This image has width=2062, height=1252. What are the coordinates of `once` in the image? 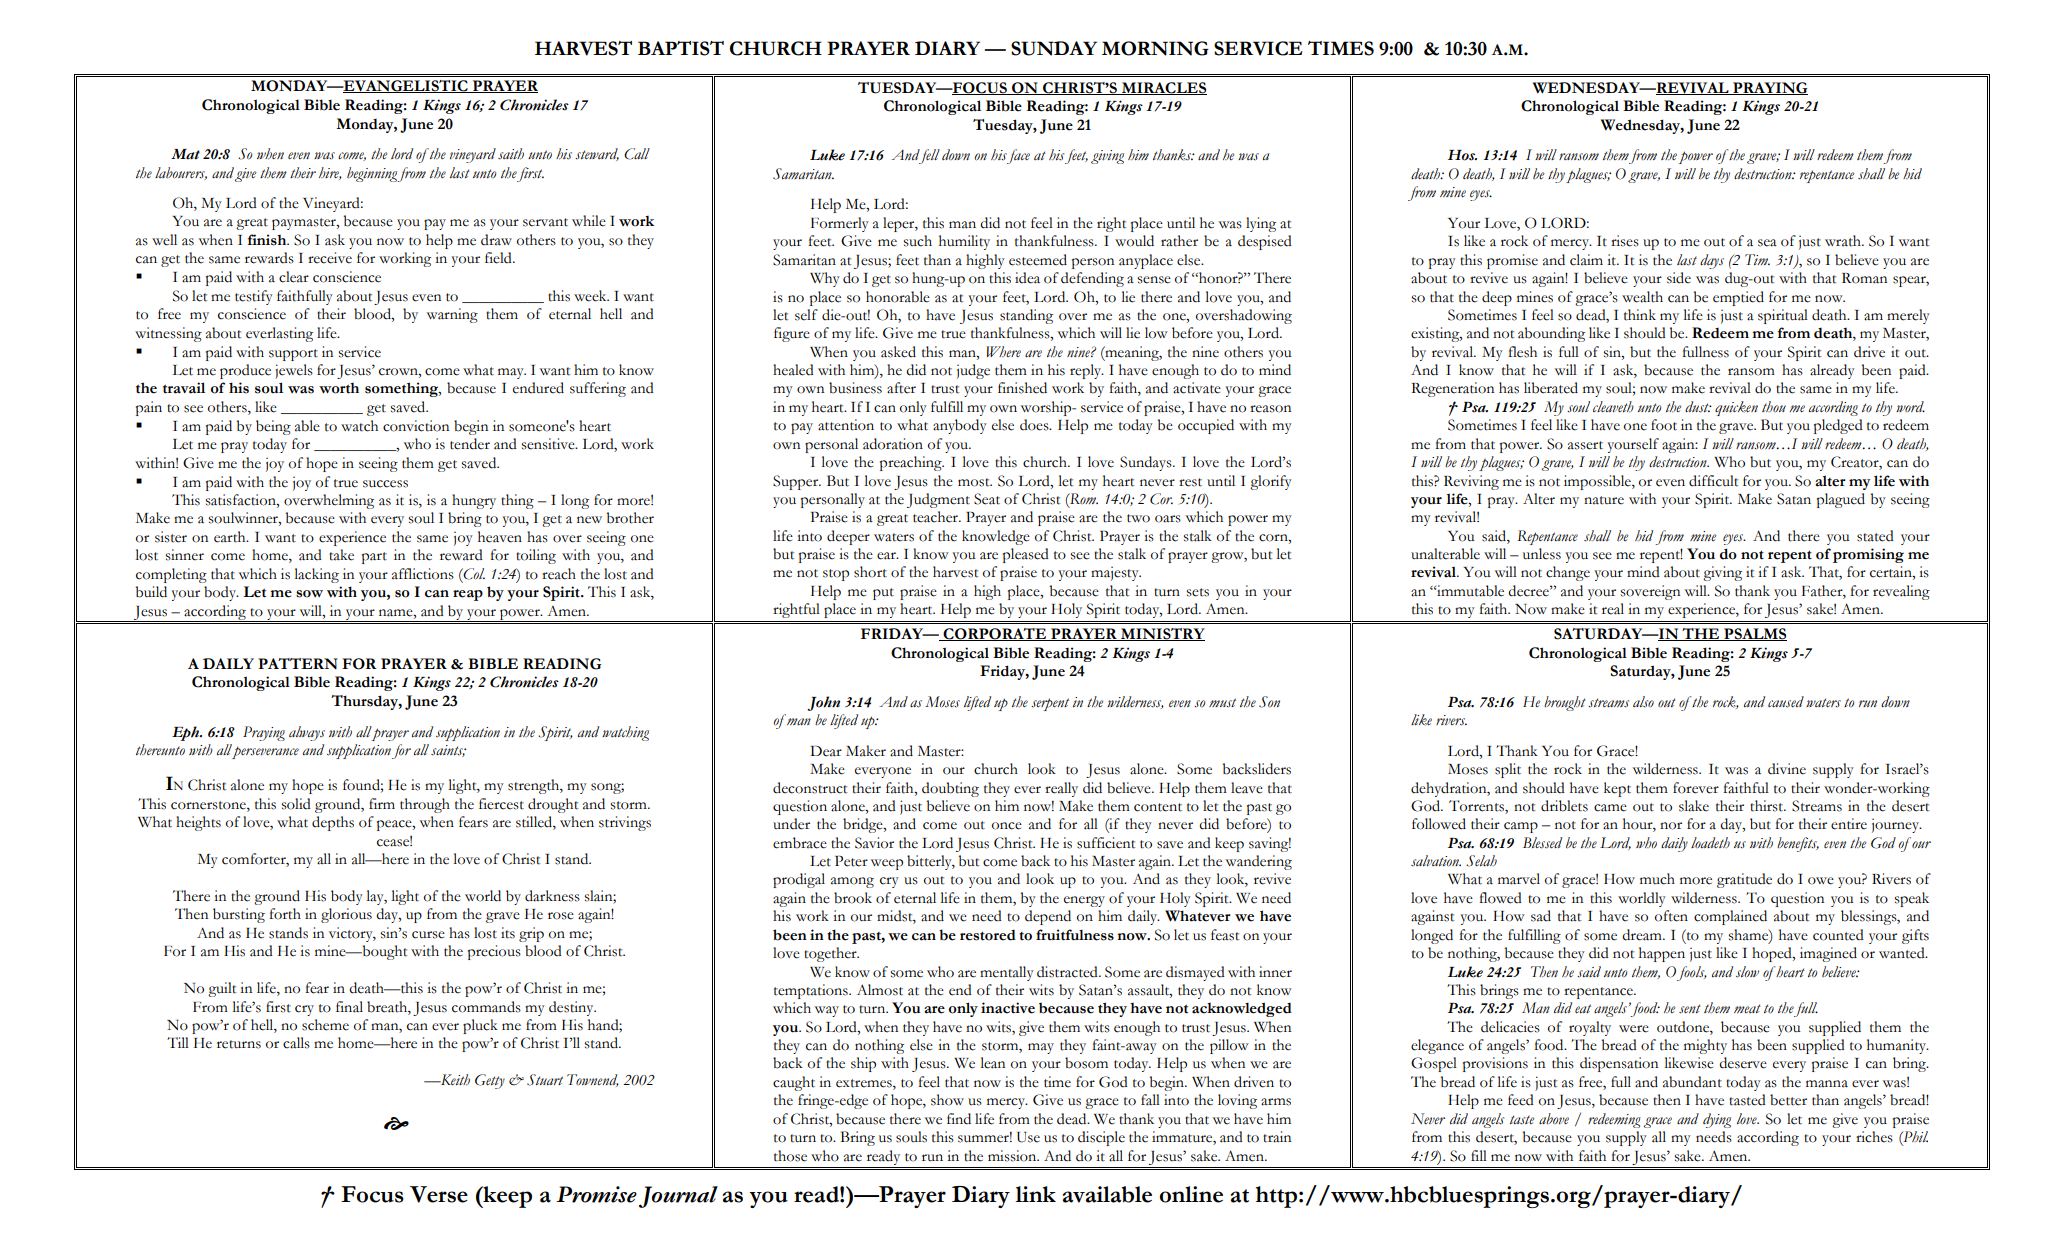 It's located at (1007, 826).
